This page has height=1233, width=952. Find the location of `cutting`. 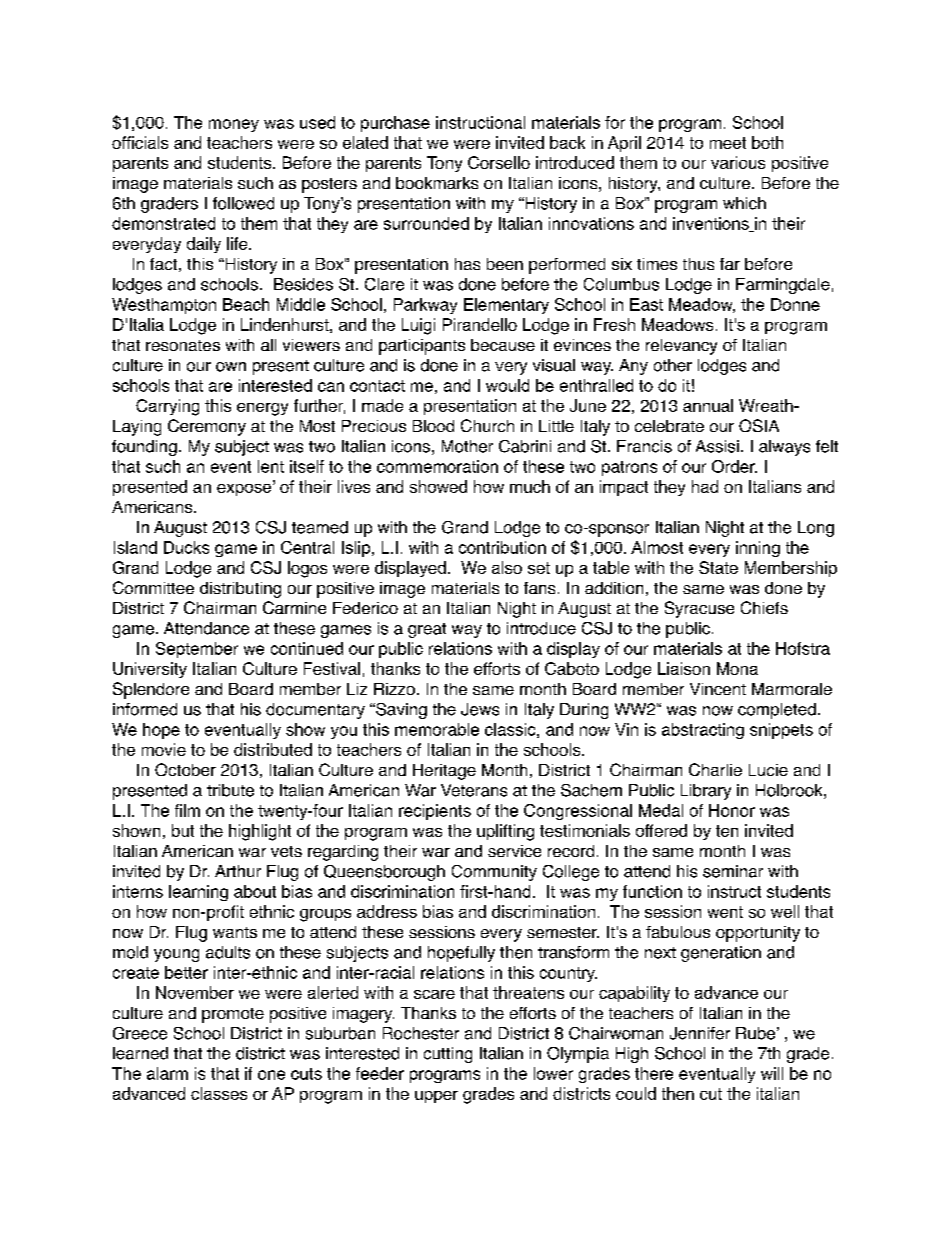

cutting is located at coordinates (448, 1055).
